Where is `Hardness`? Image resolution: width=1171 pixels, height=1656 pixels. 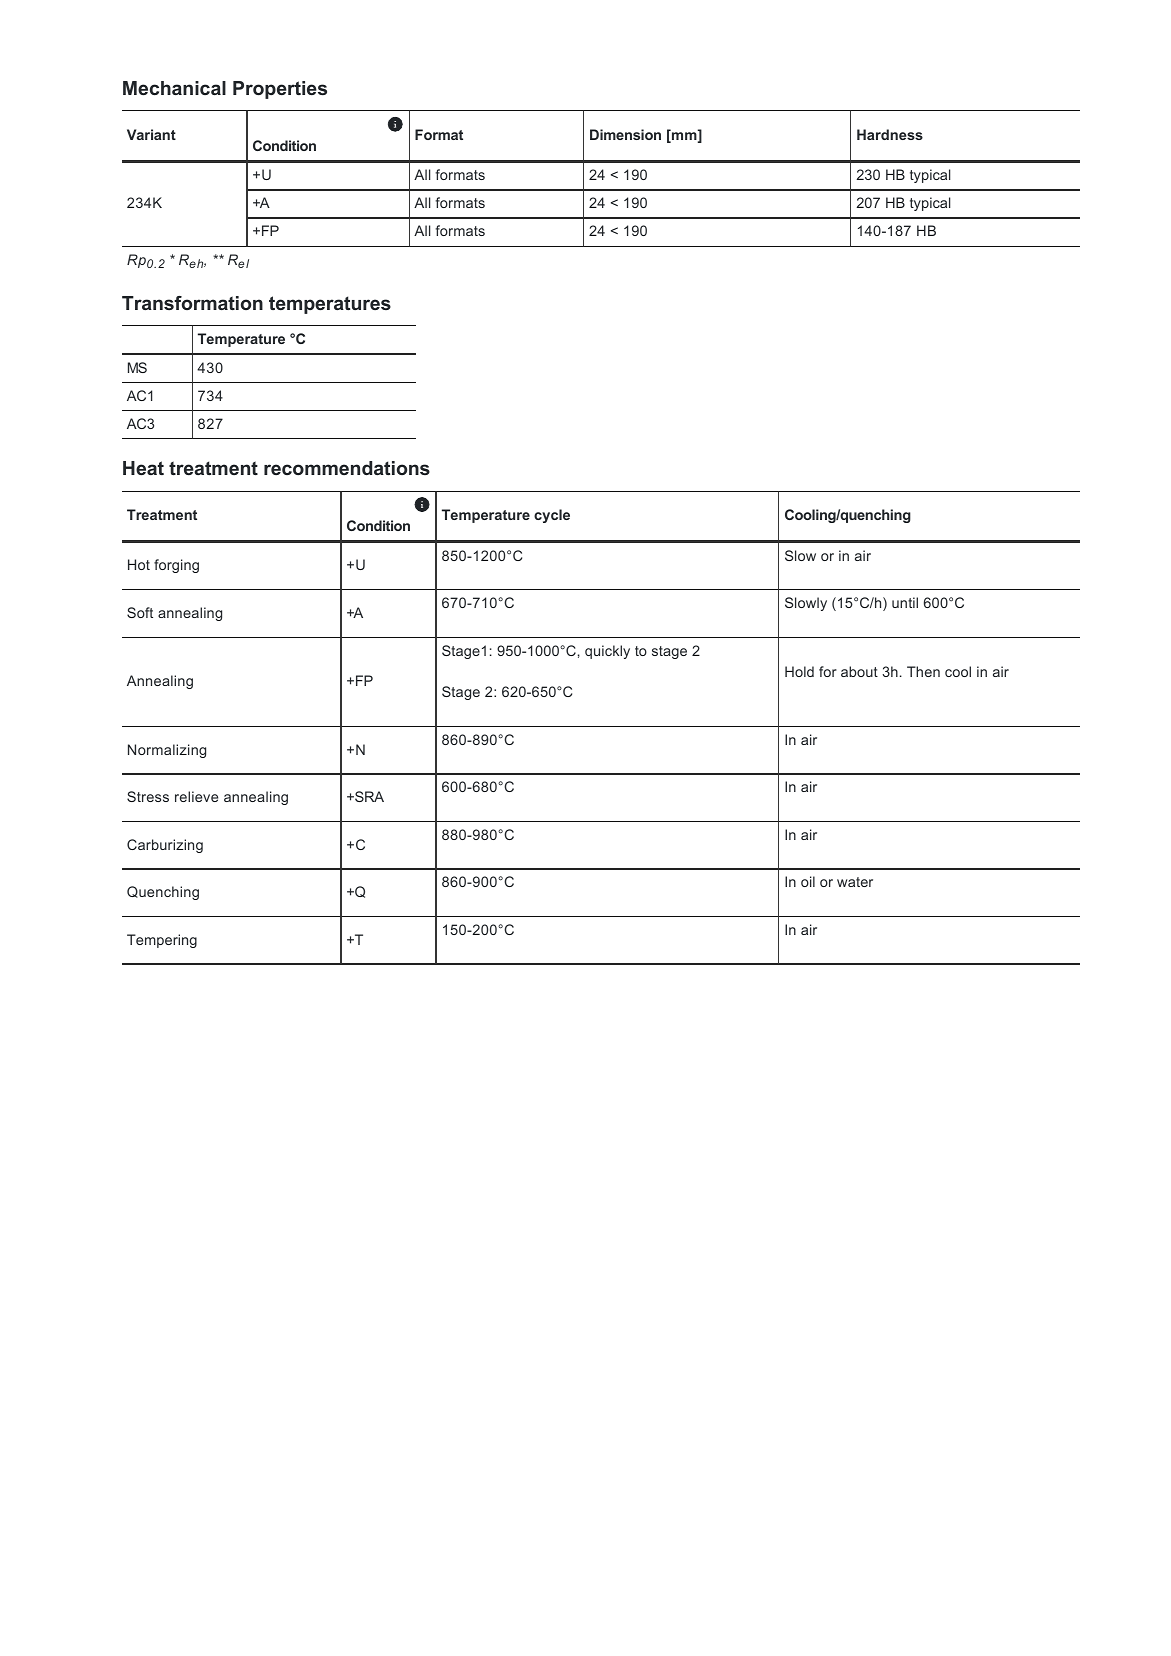
Hardness is located at coordinates (890, 134).
